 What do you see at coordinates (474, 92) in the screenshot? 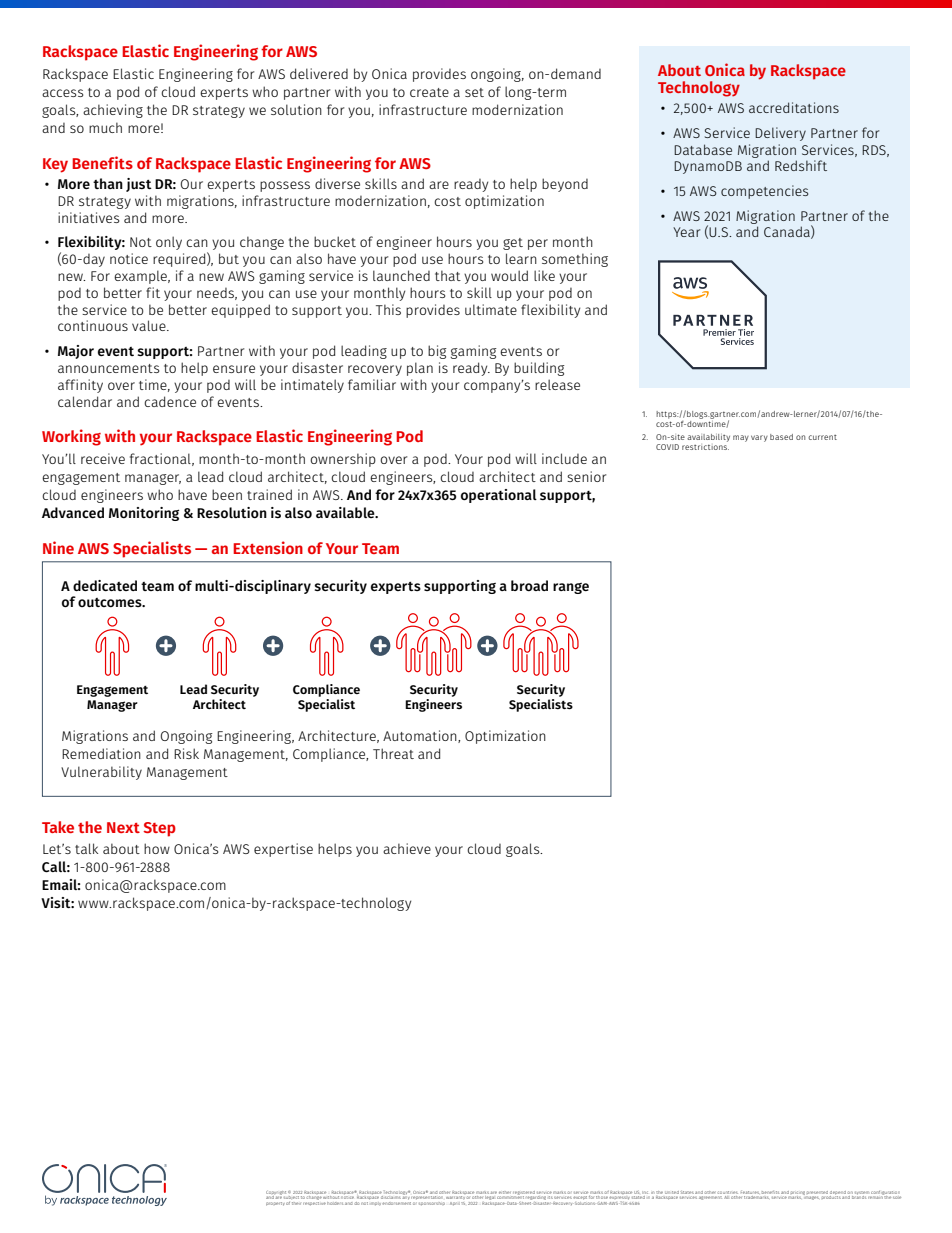
I see `set` at bounding box center [474, 92].
